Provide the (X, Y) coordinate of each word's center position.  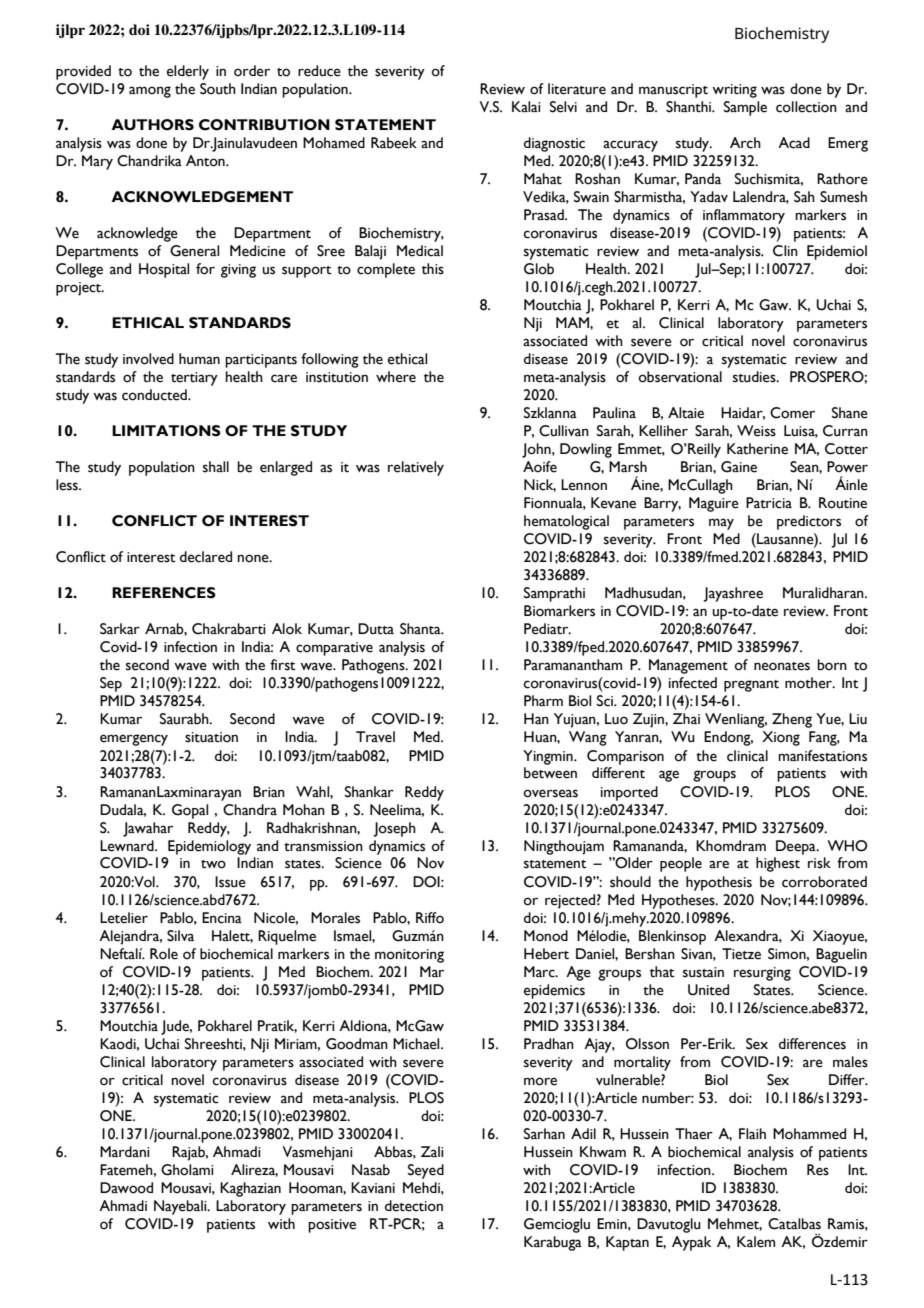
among (150, 92)
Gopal (190, 811)
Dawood (126, 1188)
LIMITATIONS (166, 431)
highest (778, 864)
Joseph (394, 829)
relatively (416, 468)
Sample (745, 108)
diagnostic (554, 144)
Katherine (757, 449)
